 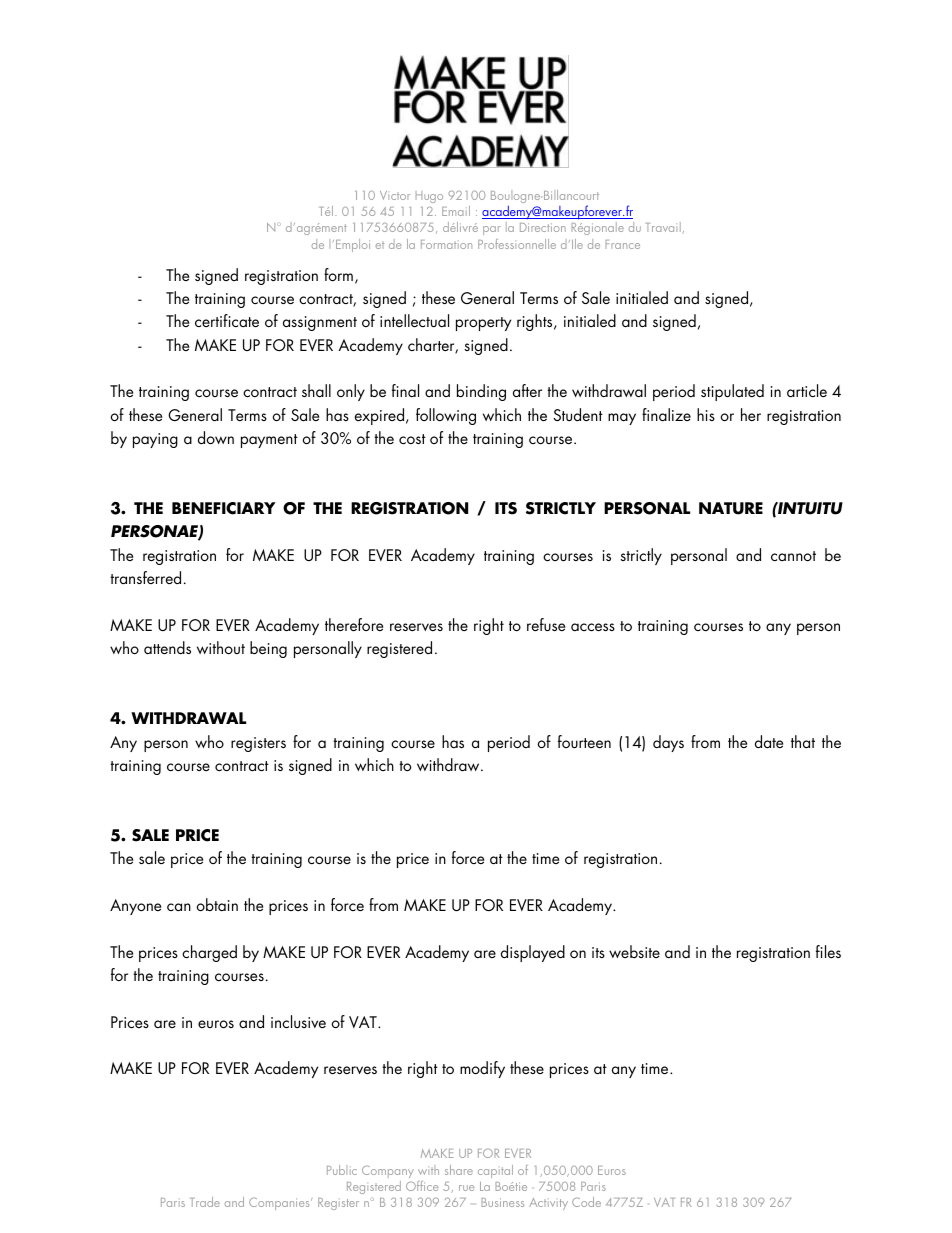 I want to click on Email, so click(x=456, y=211).
